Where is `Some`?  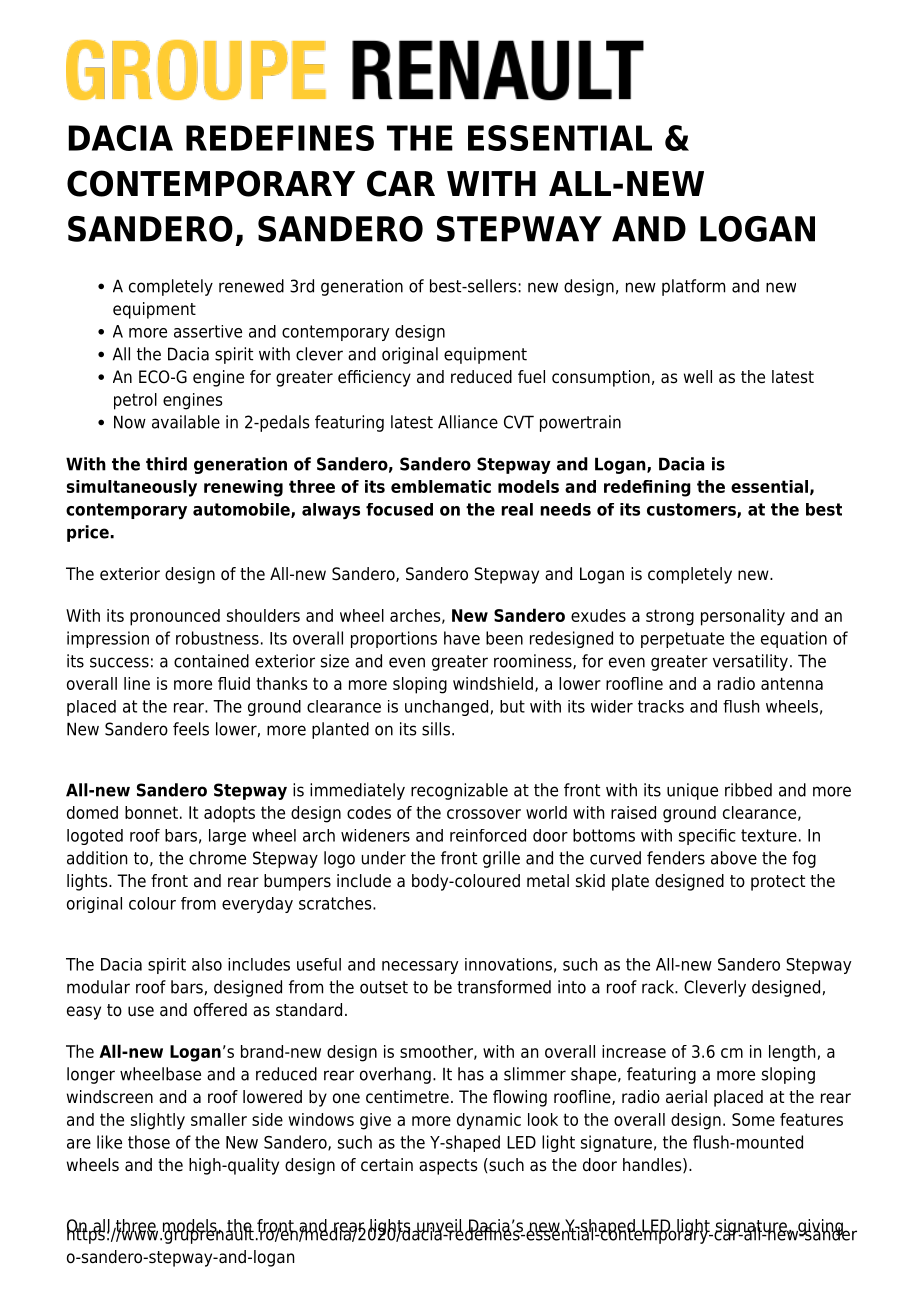 Some is located at coordinates (753, 1119).
